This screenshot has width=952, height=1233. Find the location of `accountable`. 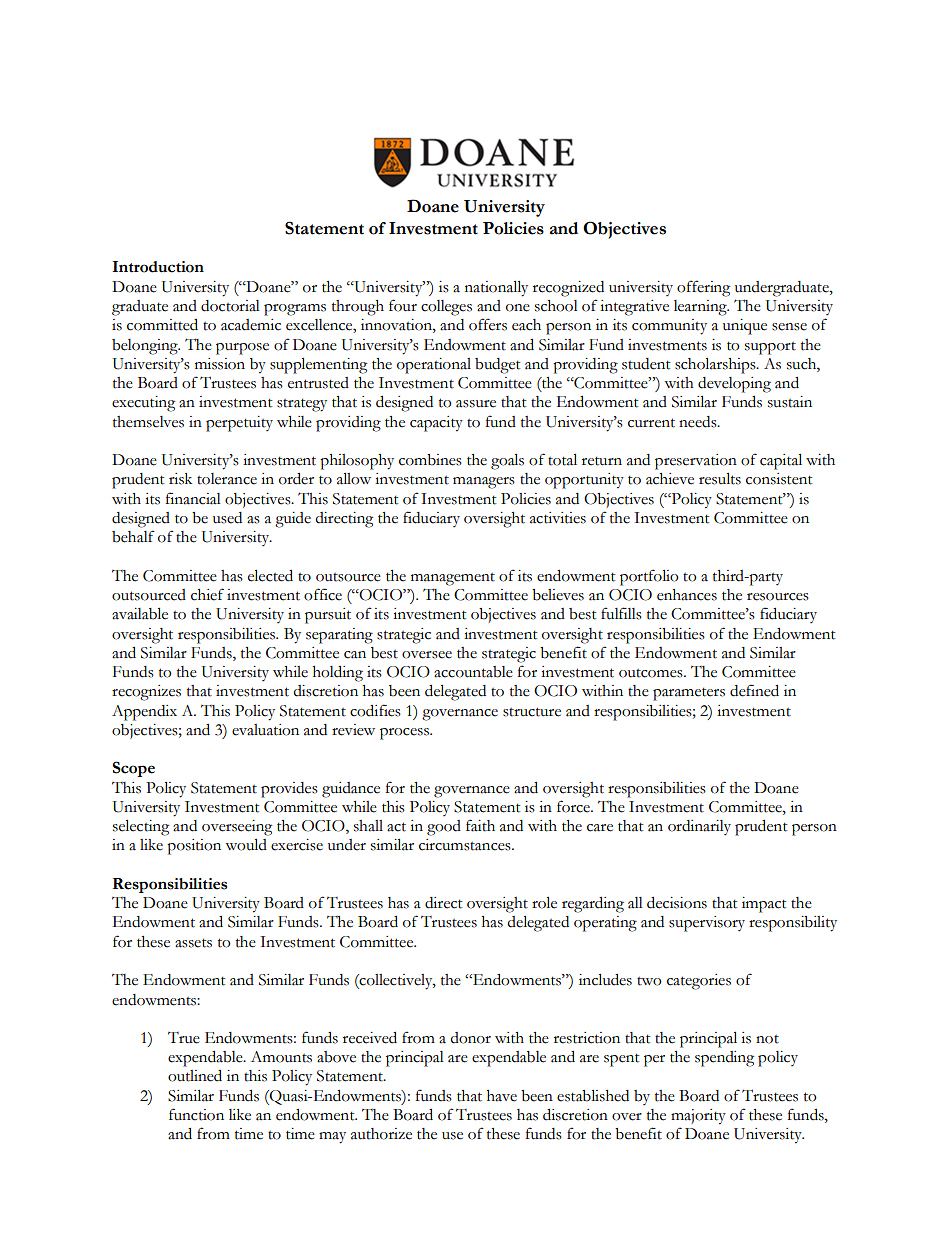

accountable is located at coordinates (473, 672).
